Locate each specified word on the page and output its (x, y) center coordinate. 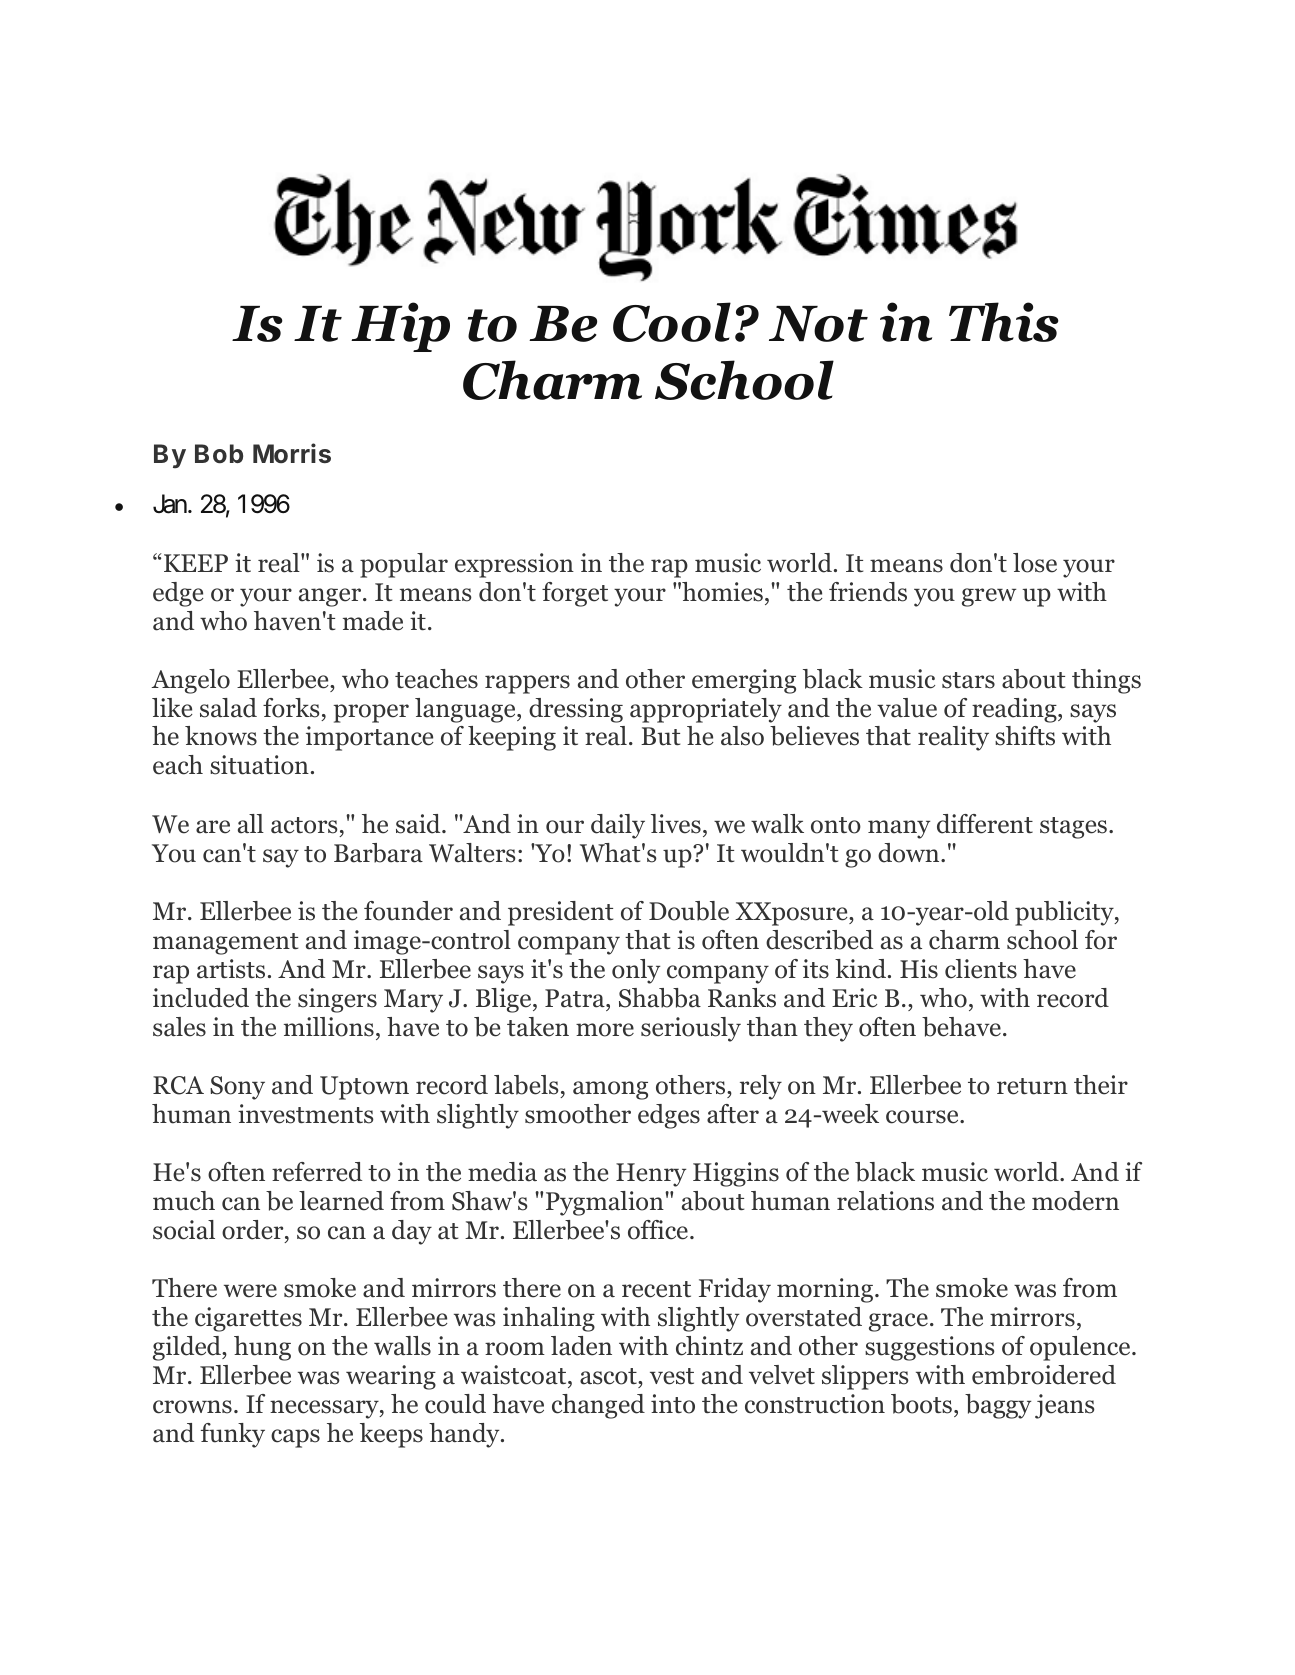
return (1032, 1086)
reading (1015, 710)
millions (329, 1027)
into (673, 1404)
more (605, 1030)
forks (291, 708)
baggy (998, 1406)
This (1004, 322)
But (660, 736)
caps (295, 1438)
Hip (400, 327)
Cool (672, 322)
